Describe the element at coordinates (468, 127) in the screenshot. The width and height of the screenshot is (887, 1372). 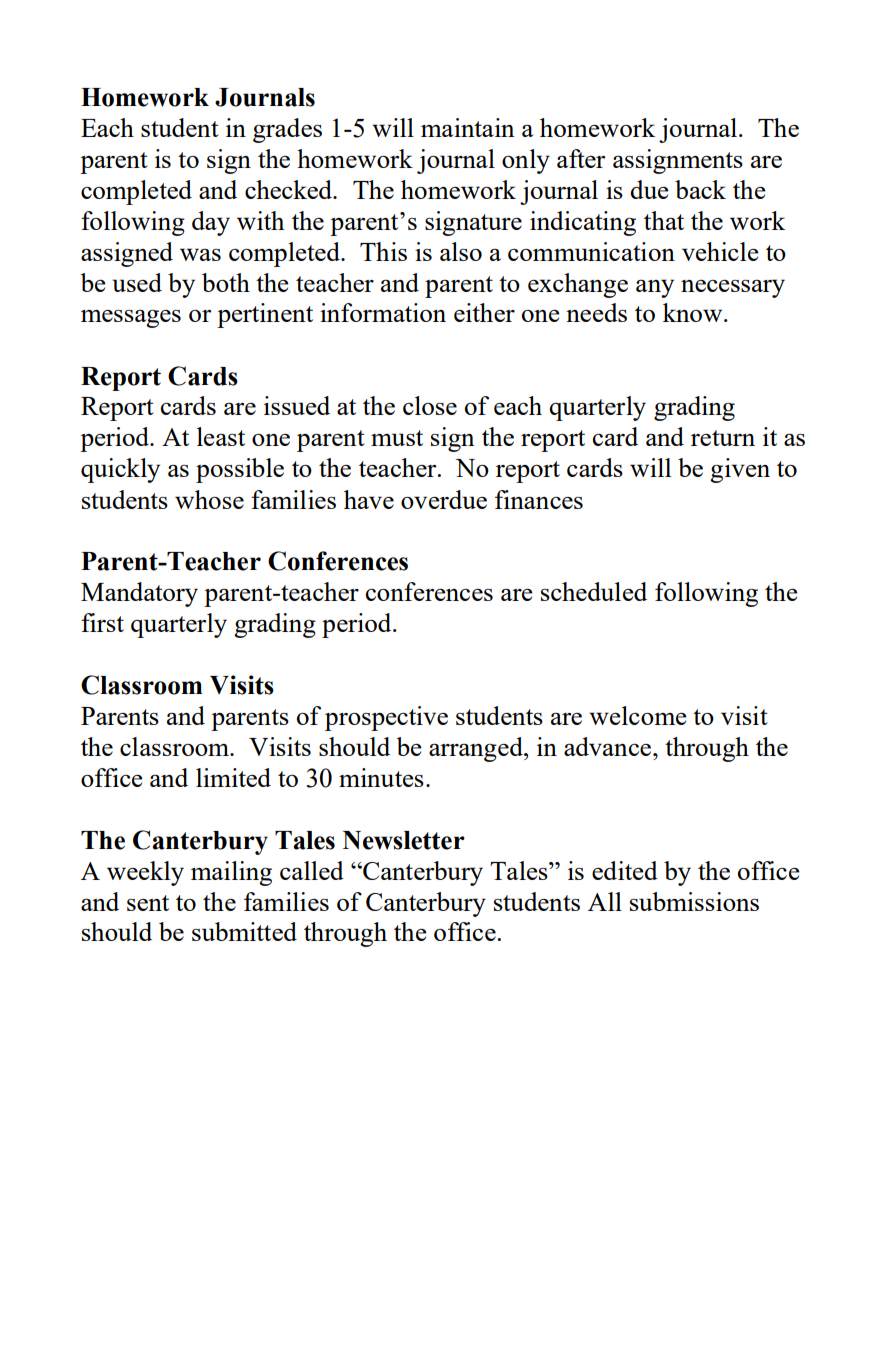
I see `maintain` at that location.
